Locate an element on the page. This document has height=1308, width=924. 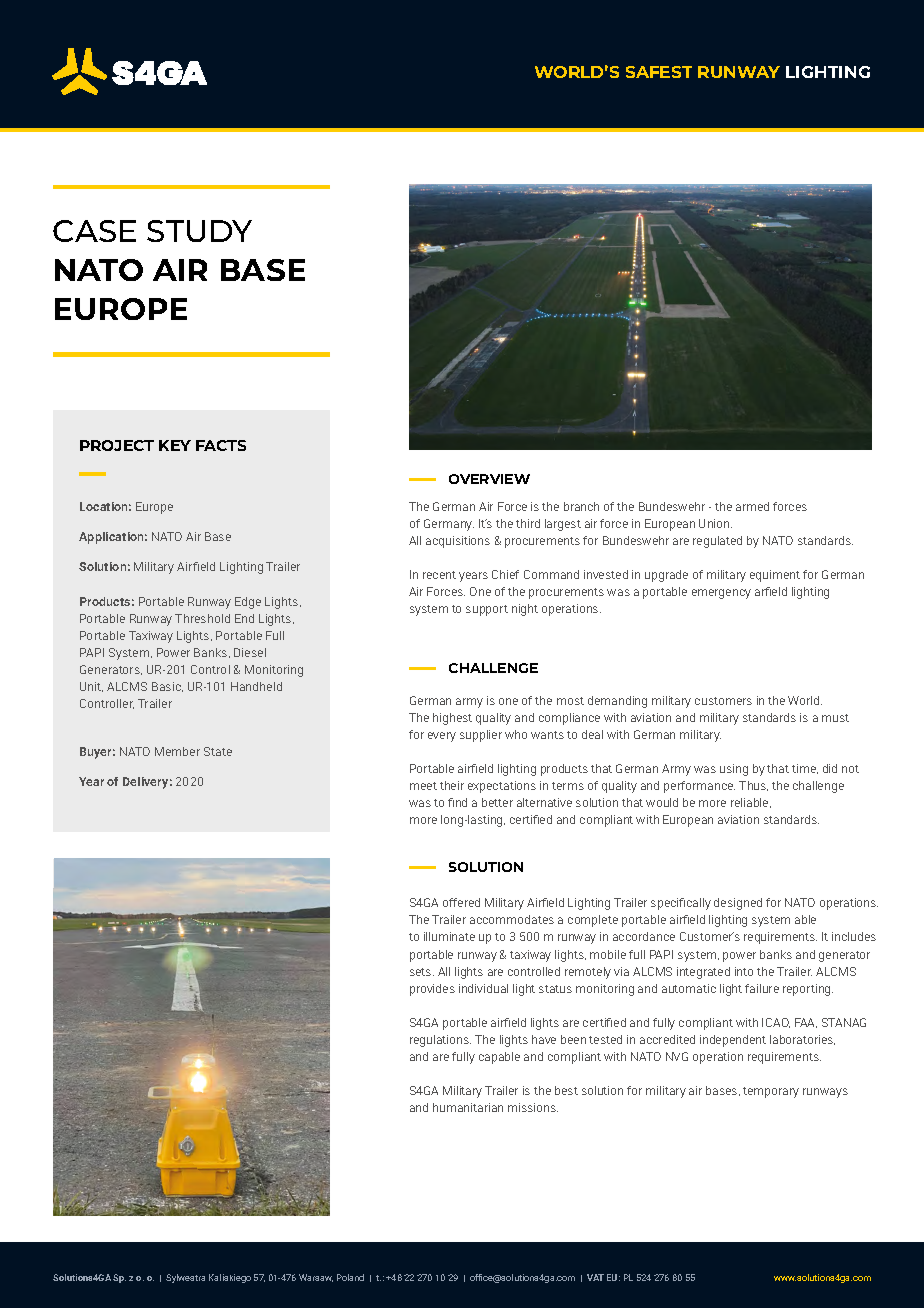
KEY is located at coordinates (175, 445).
